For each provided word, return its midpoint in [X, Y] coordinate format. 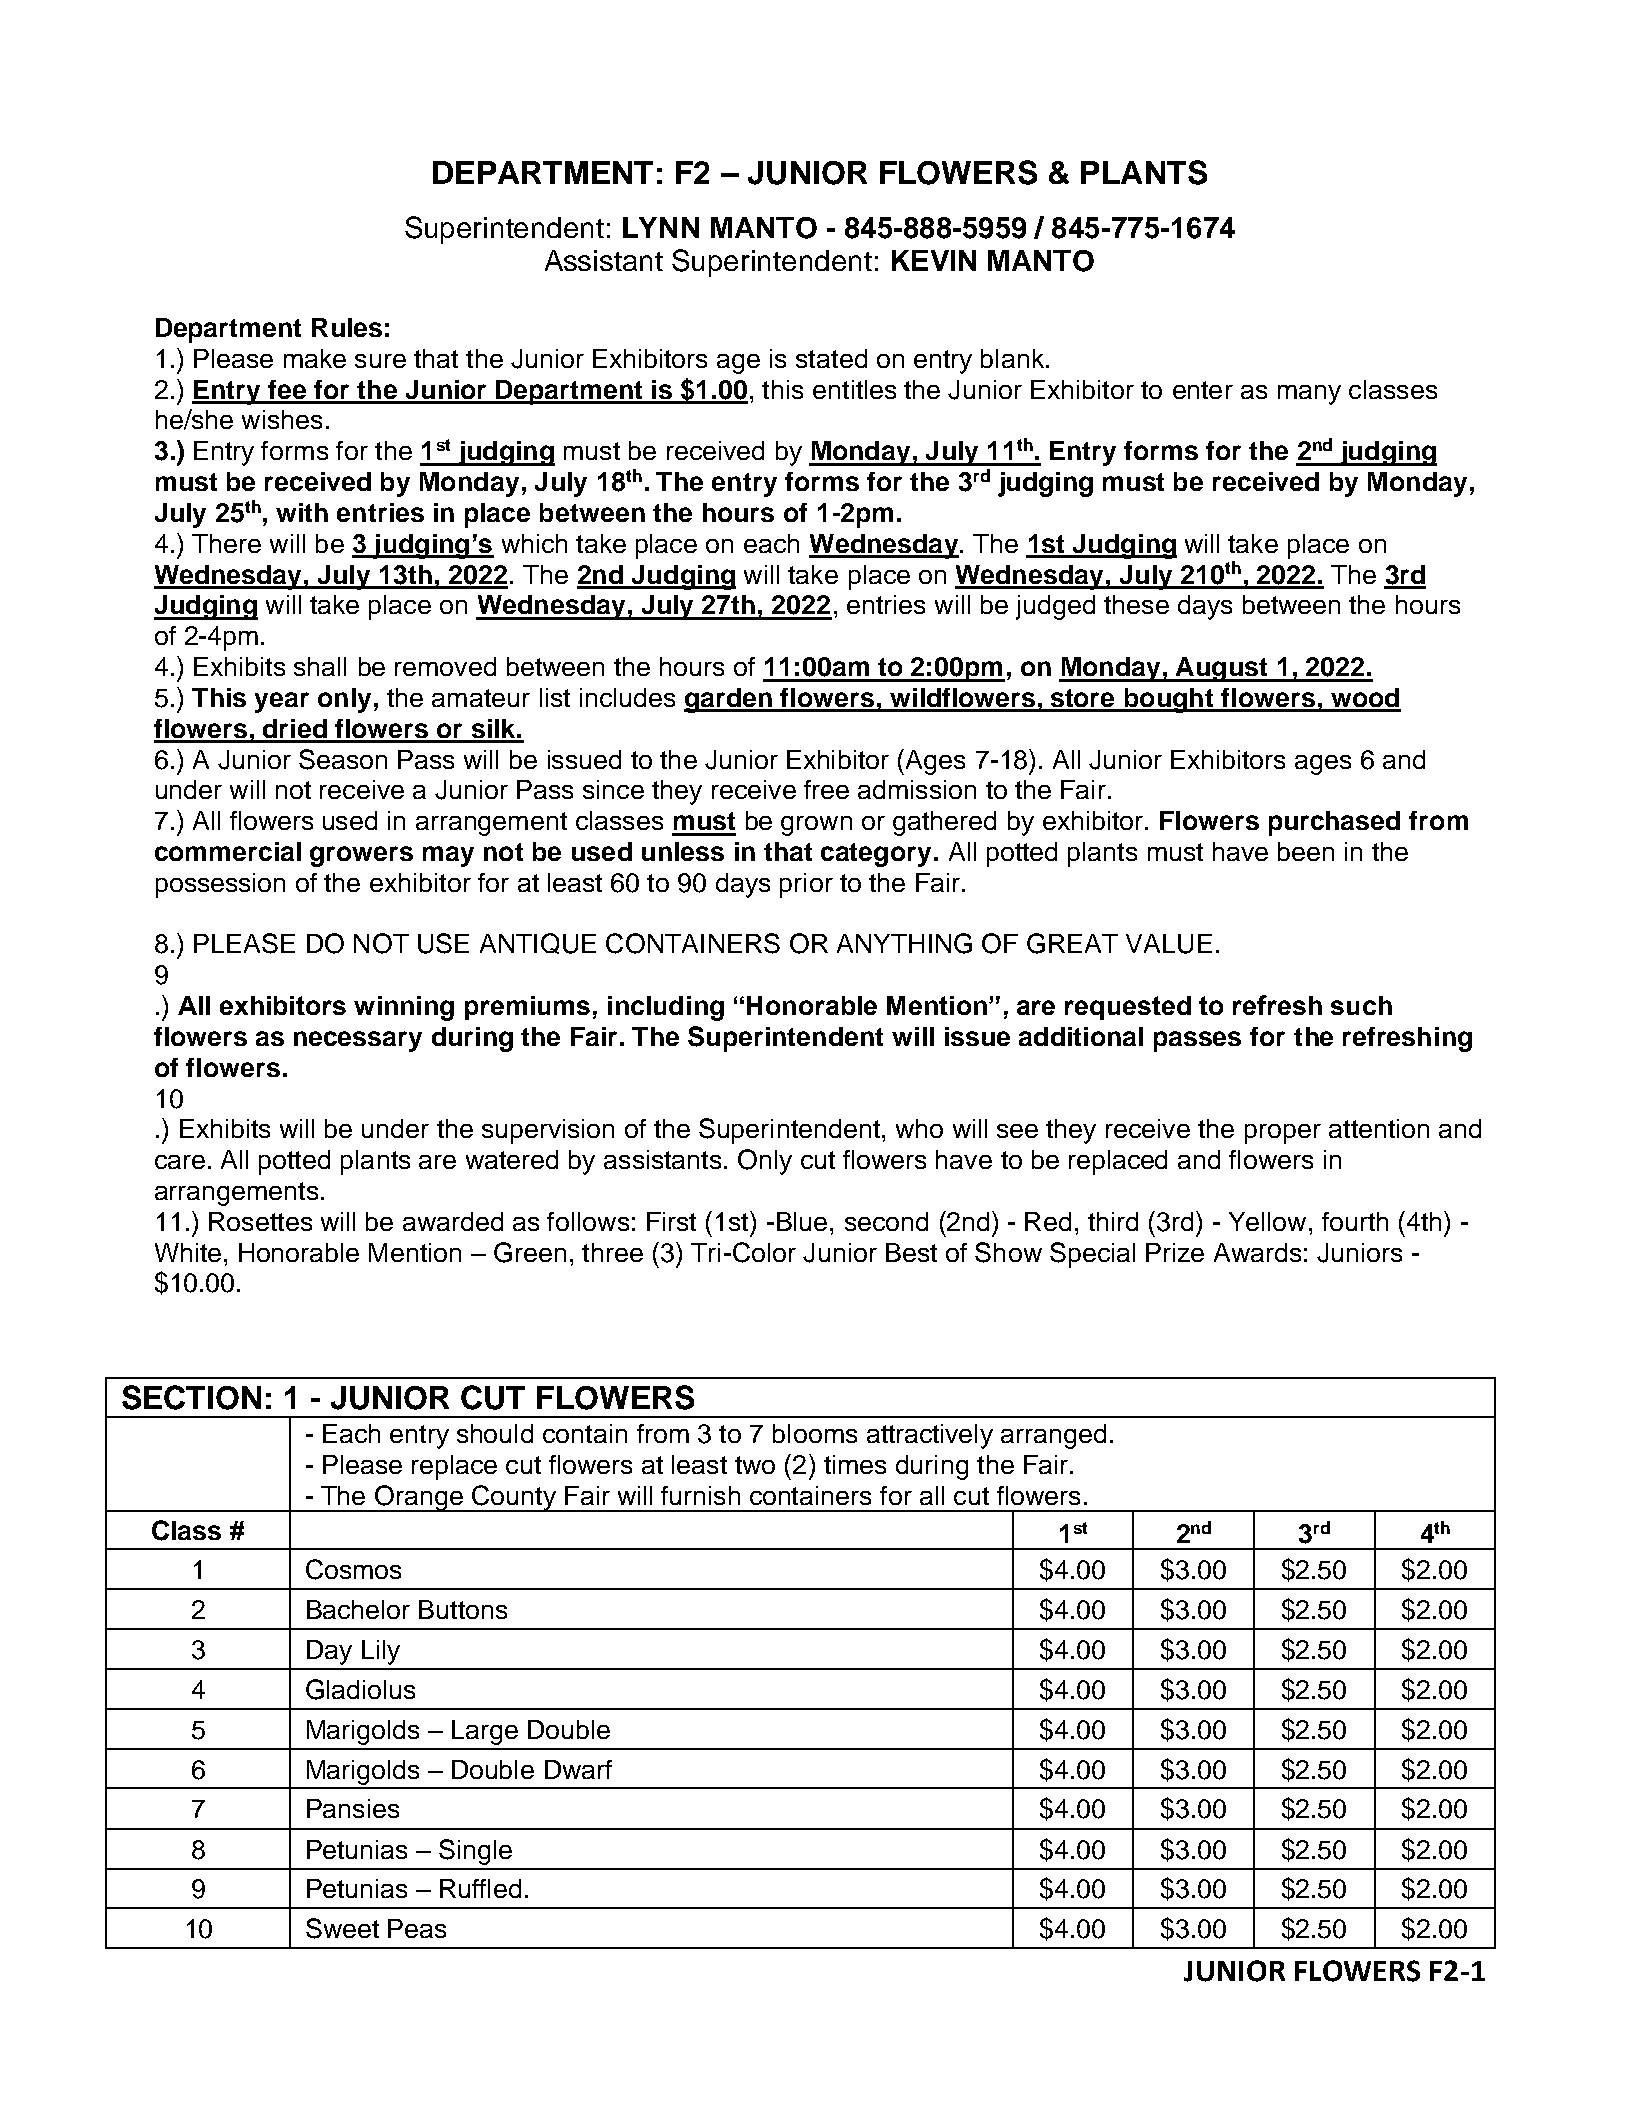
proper [1283, 1134]
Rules [347, 327]
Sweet [342, 1928]
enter [1203, 390]
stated [831, 358]
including [666, 1008]
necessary [358, 1041]
